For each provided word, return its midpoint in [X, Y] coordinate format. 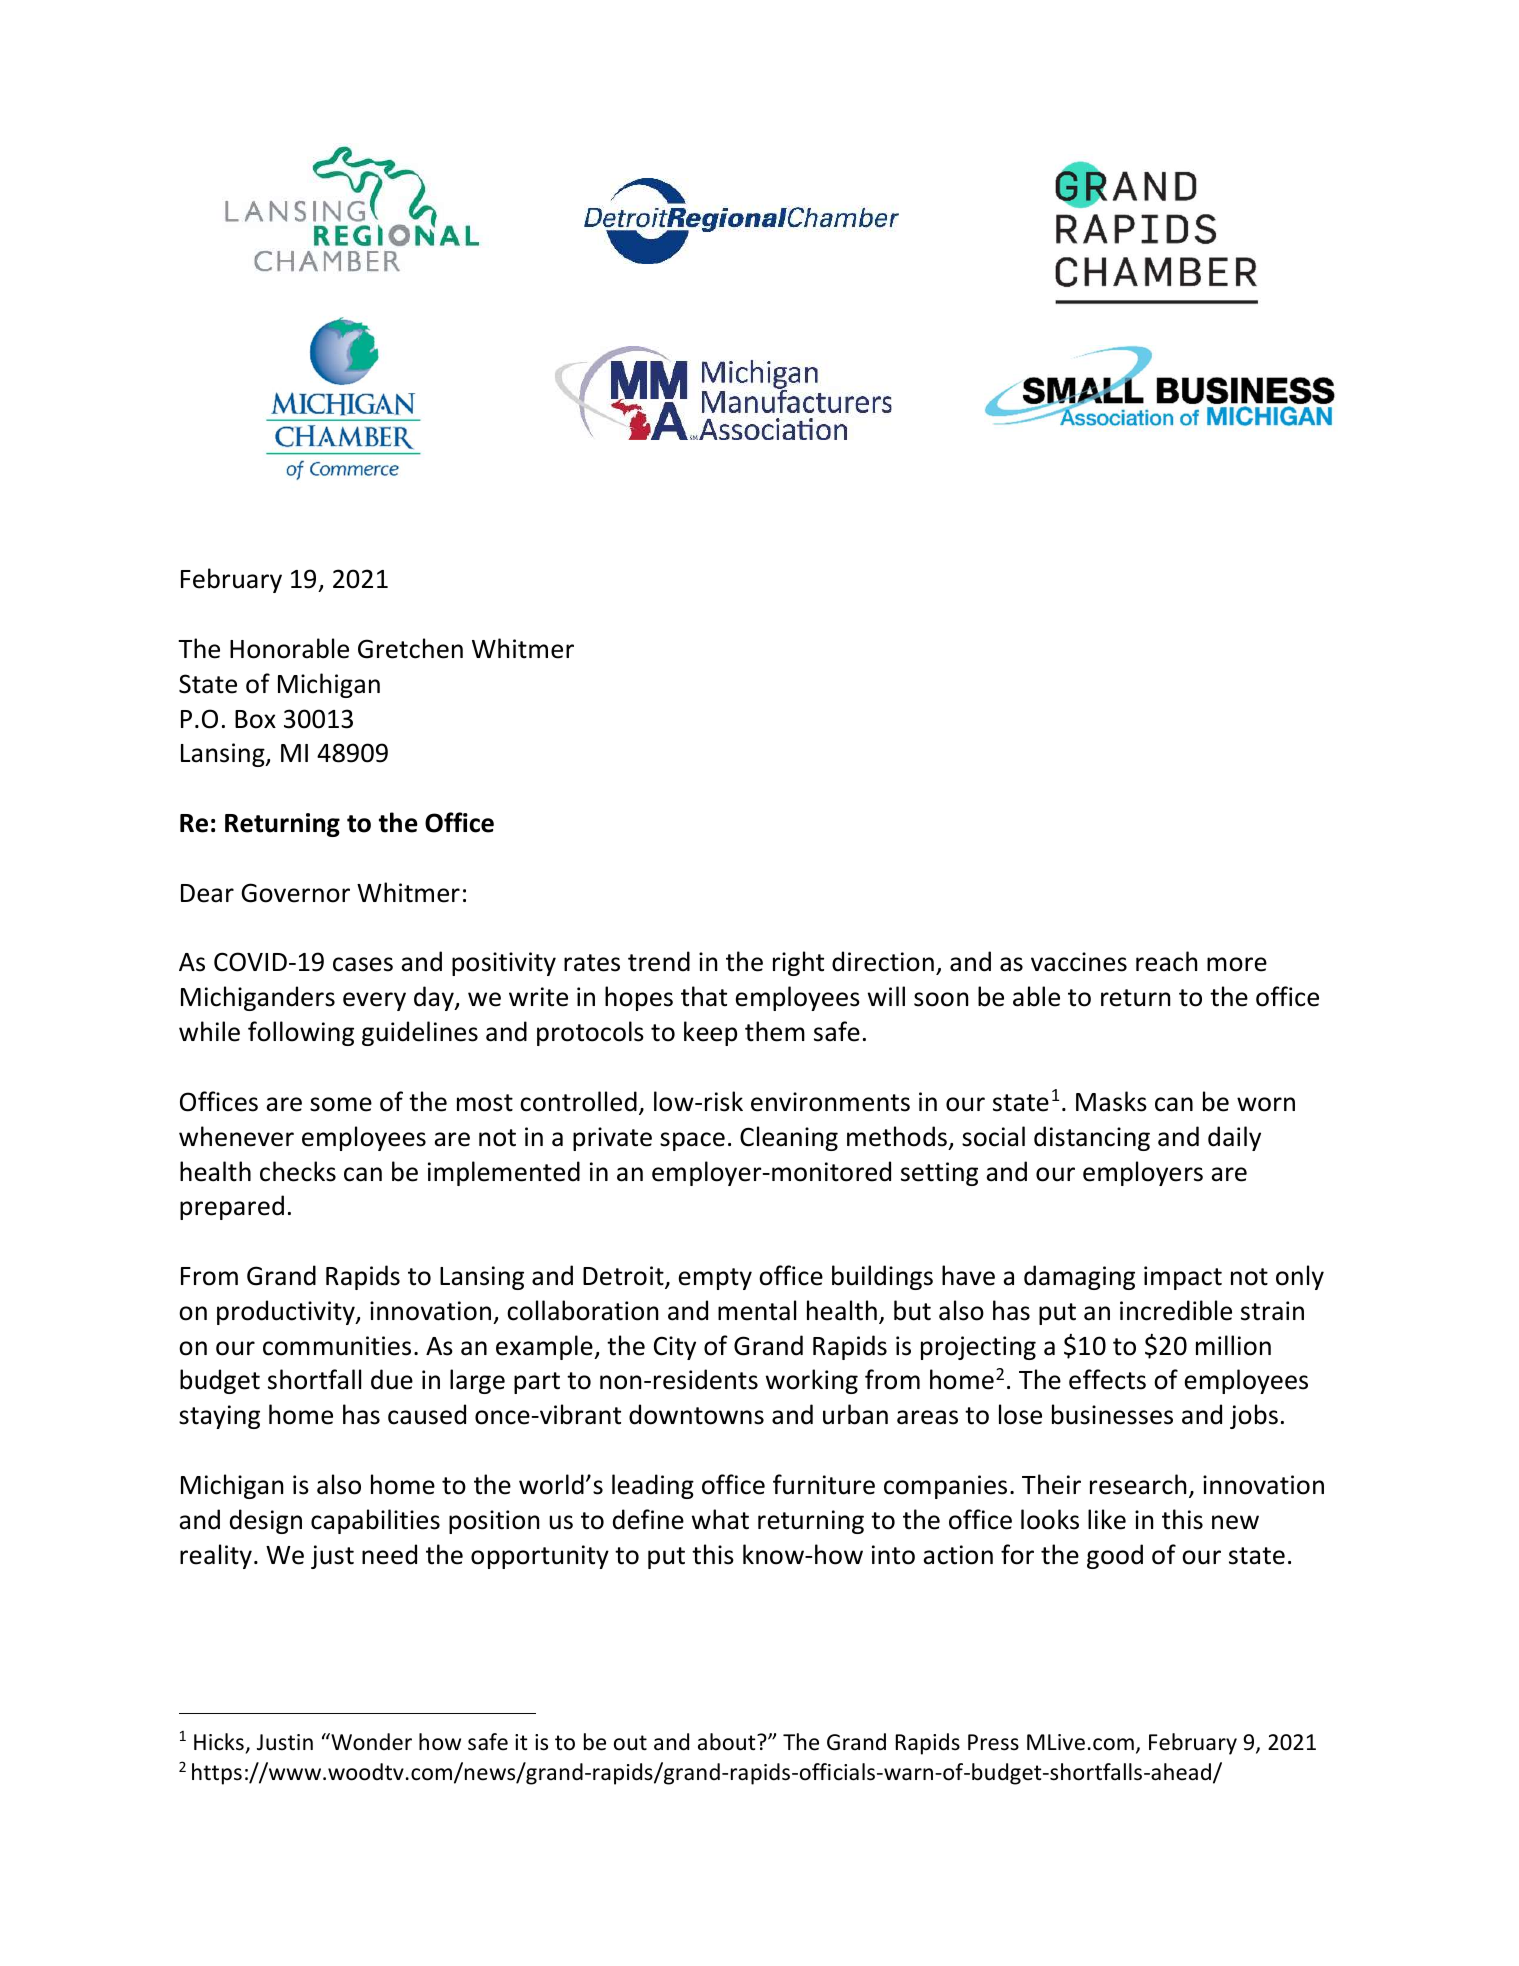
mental [757, 1310]
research [1138, 1484]
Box [255, 719]
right [798, 963]
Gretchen [410, 648]
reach [1166, 961]
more [1237, 964]
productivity [287, 1312]
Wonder [370, 1742]
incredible [1176, 1310]
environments [830, 1102]
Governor [295, 893]
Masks [1111, 1101]
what [720, 1519]
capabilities [375, 1521]
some [341, 1104]
